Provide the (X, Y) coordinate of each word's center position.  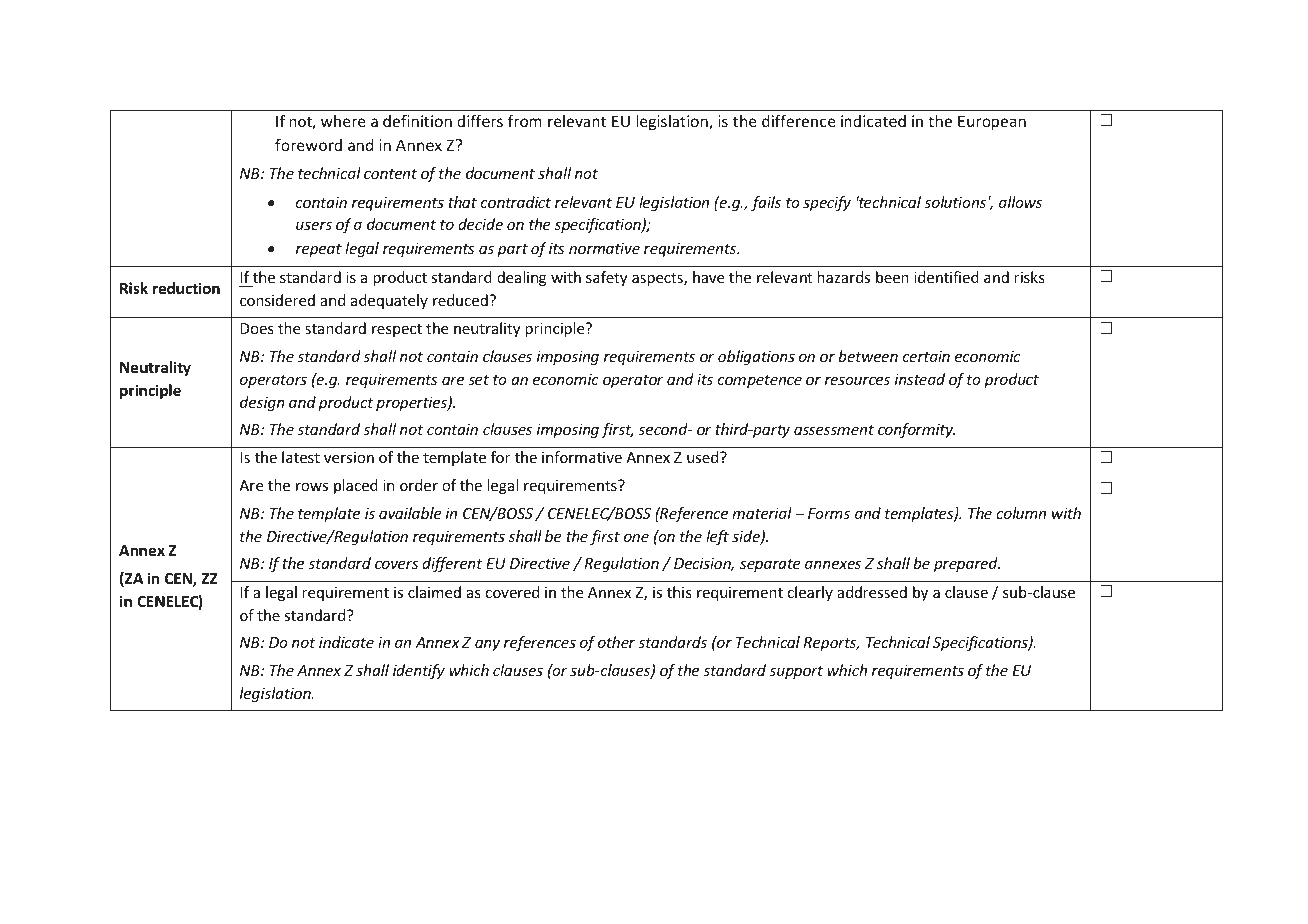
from (525, 121)
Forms (829, 513)
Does (257, 328)
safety (607, 278)
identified (946, 277)
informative (582, 457)
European (992, 122)
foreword (308, 144)
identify (419, 671)
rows (312, 487)
